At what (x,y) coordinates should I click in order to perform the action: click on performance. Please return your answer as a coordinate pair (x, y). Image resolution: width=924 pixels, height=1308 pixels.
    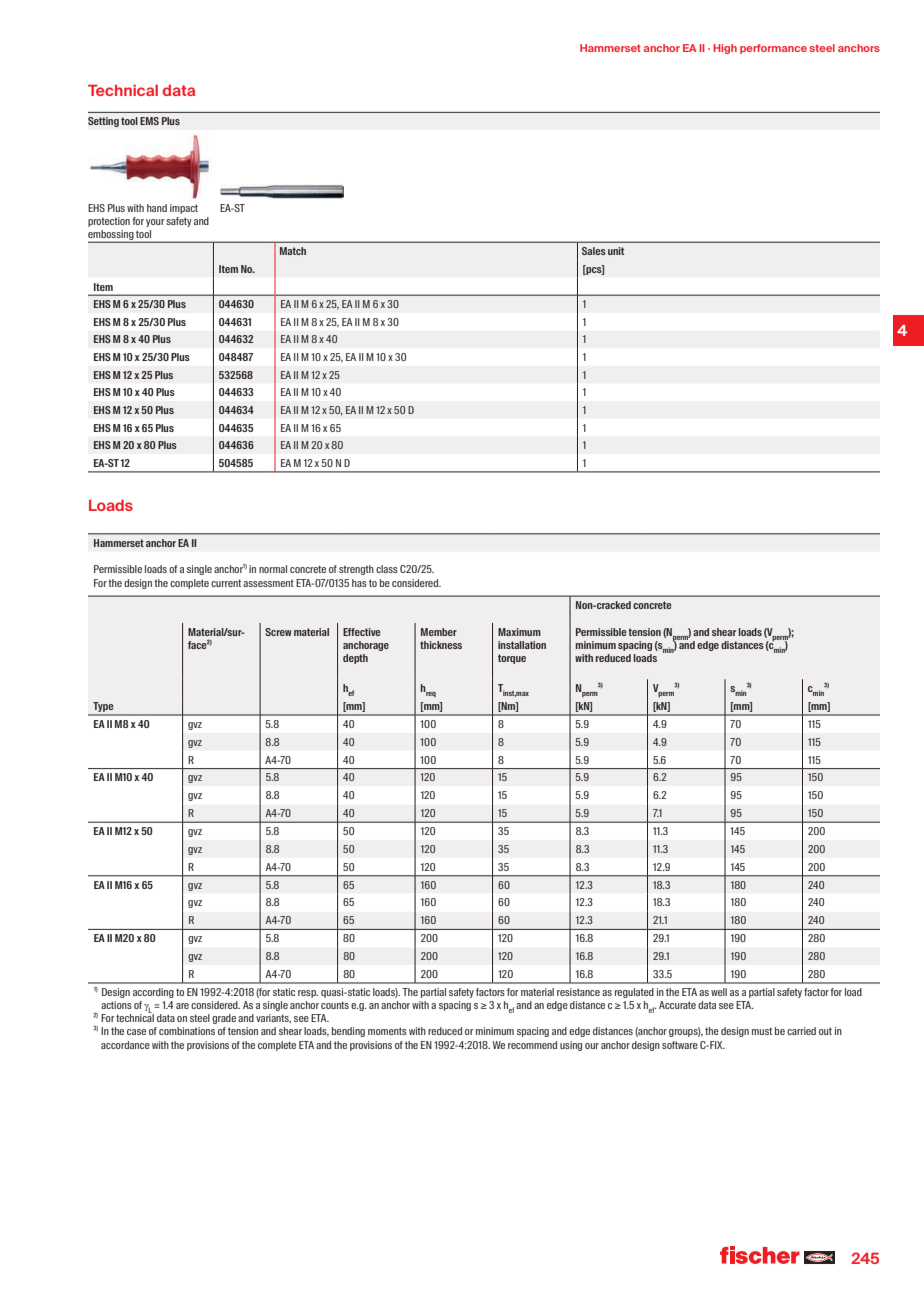
    Looking at the image, I should click on (773, 49).
